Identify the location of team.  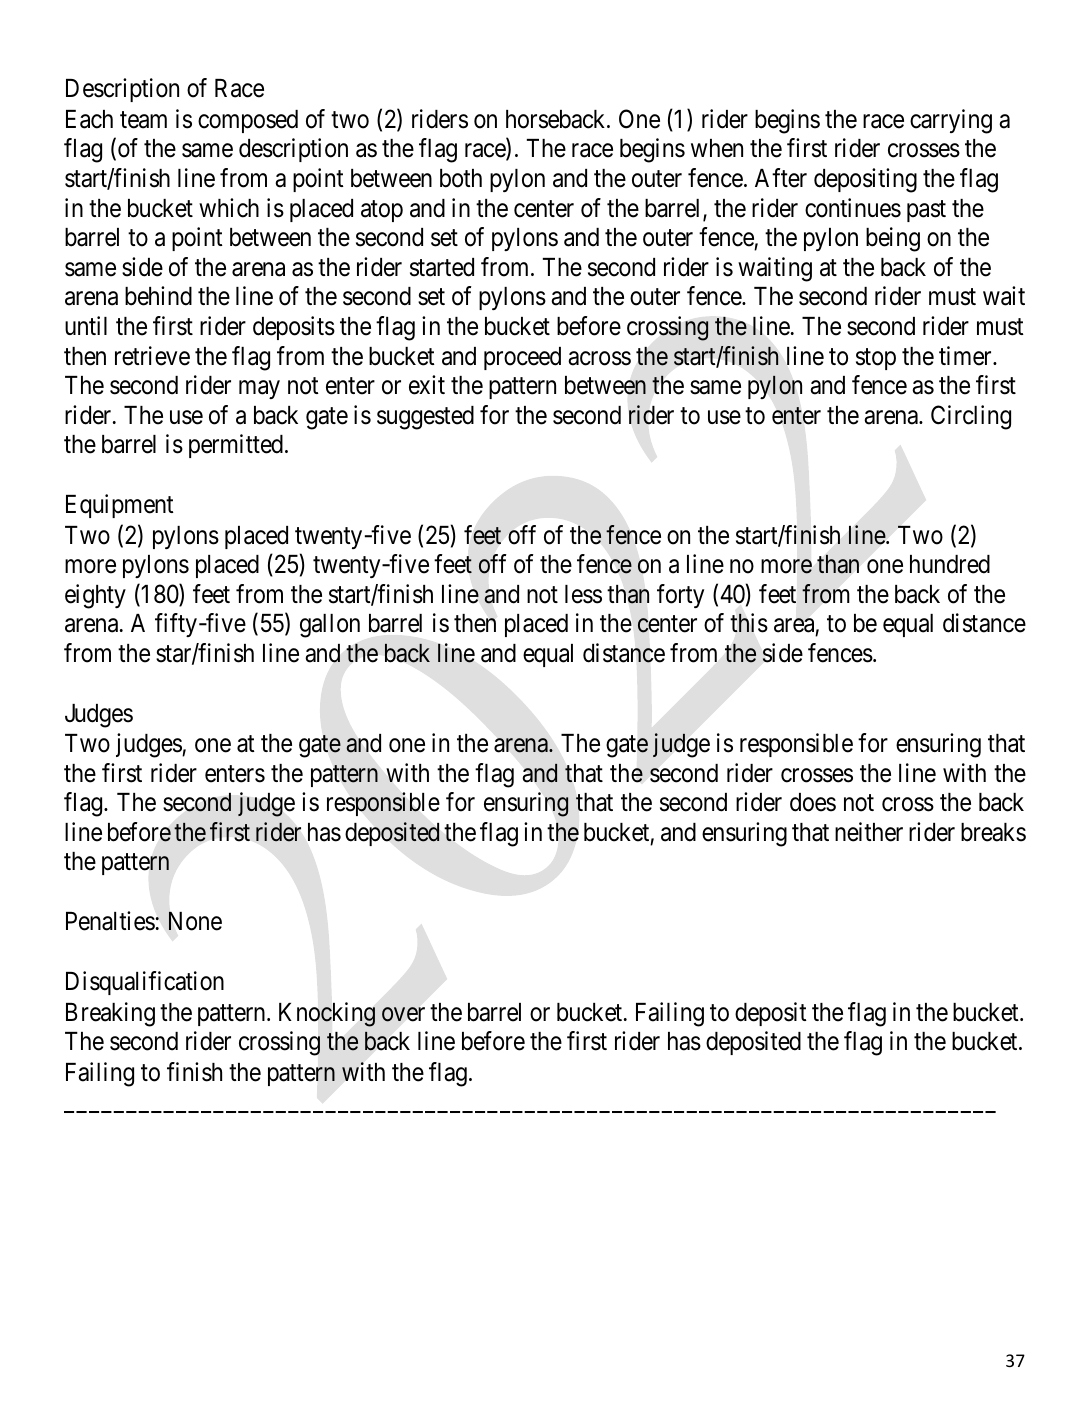
(143, 120).
